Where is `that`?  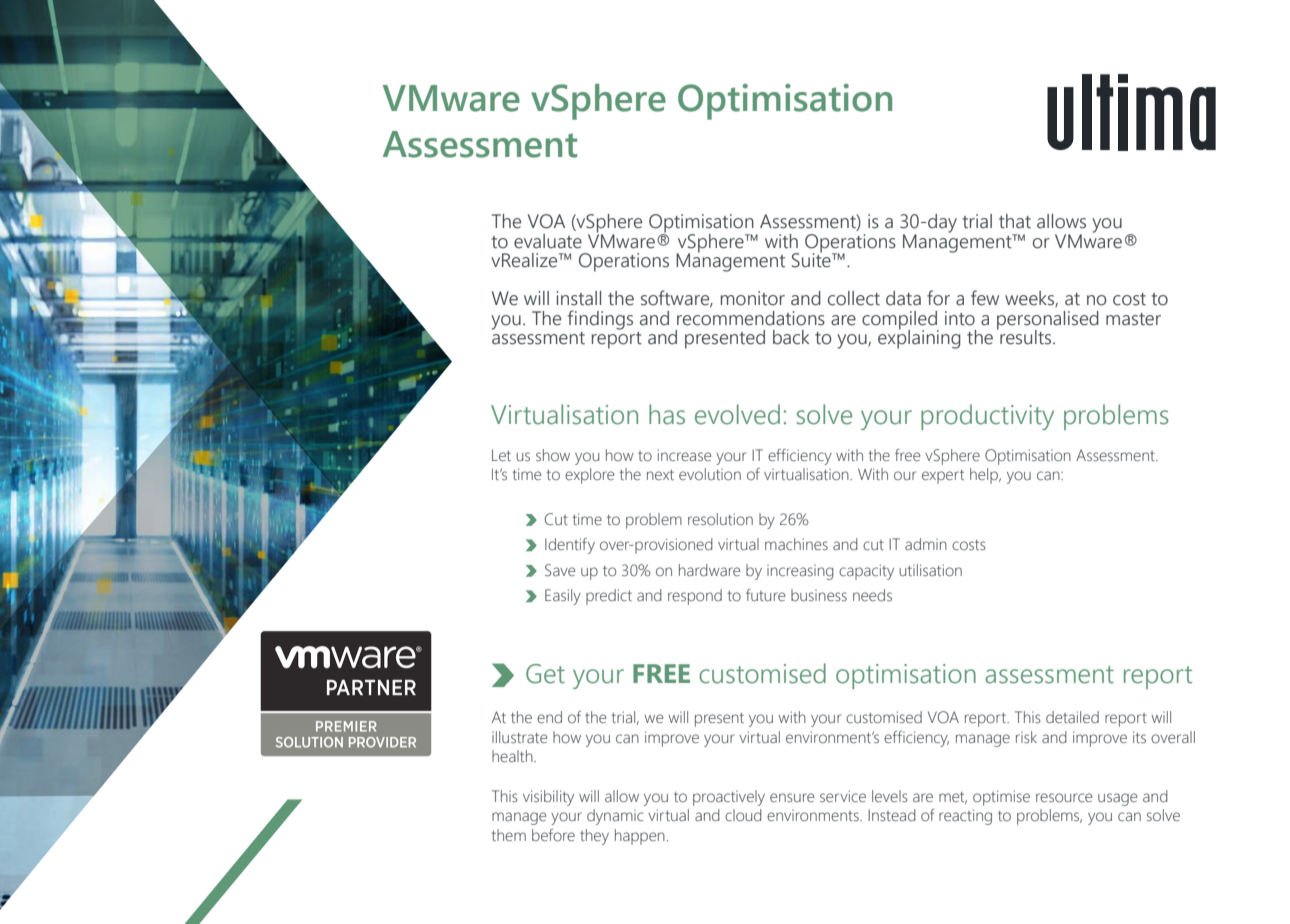
that is located at coordinates (1015, 221).
